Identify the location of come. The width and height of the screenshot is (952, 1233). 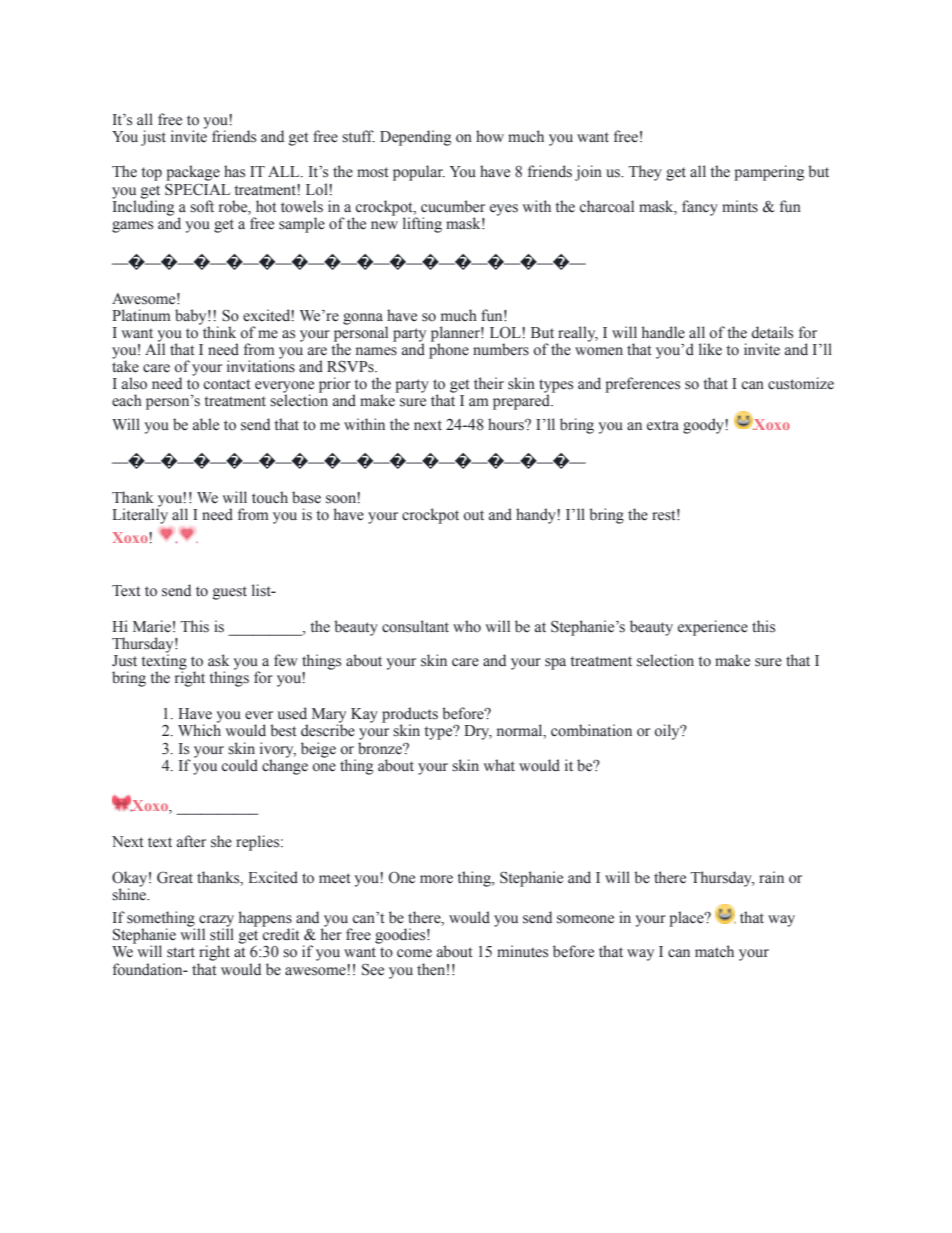
(414, 953).
